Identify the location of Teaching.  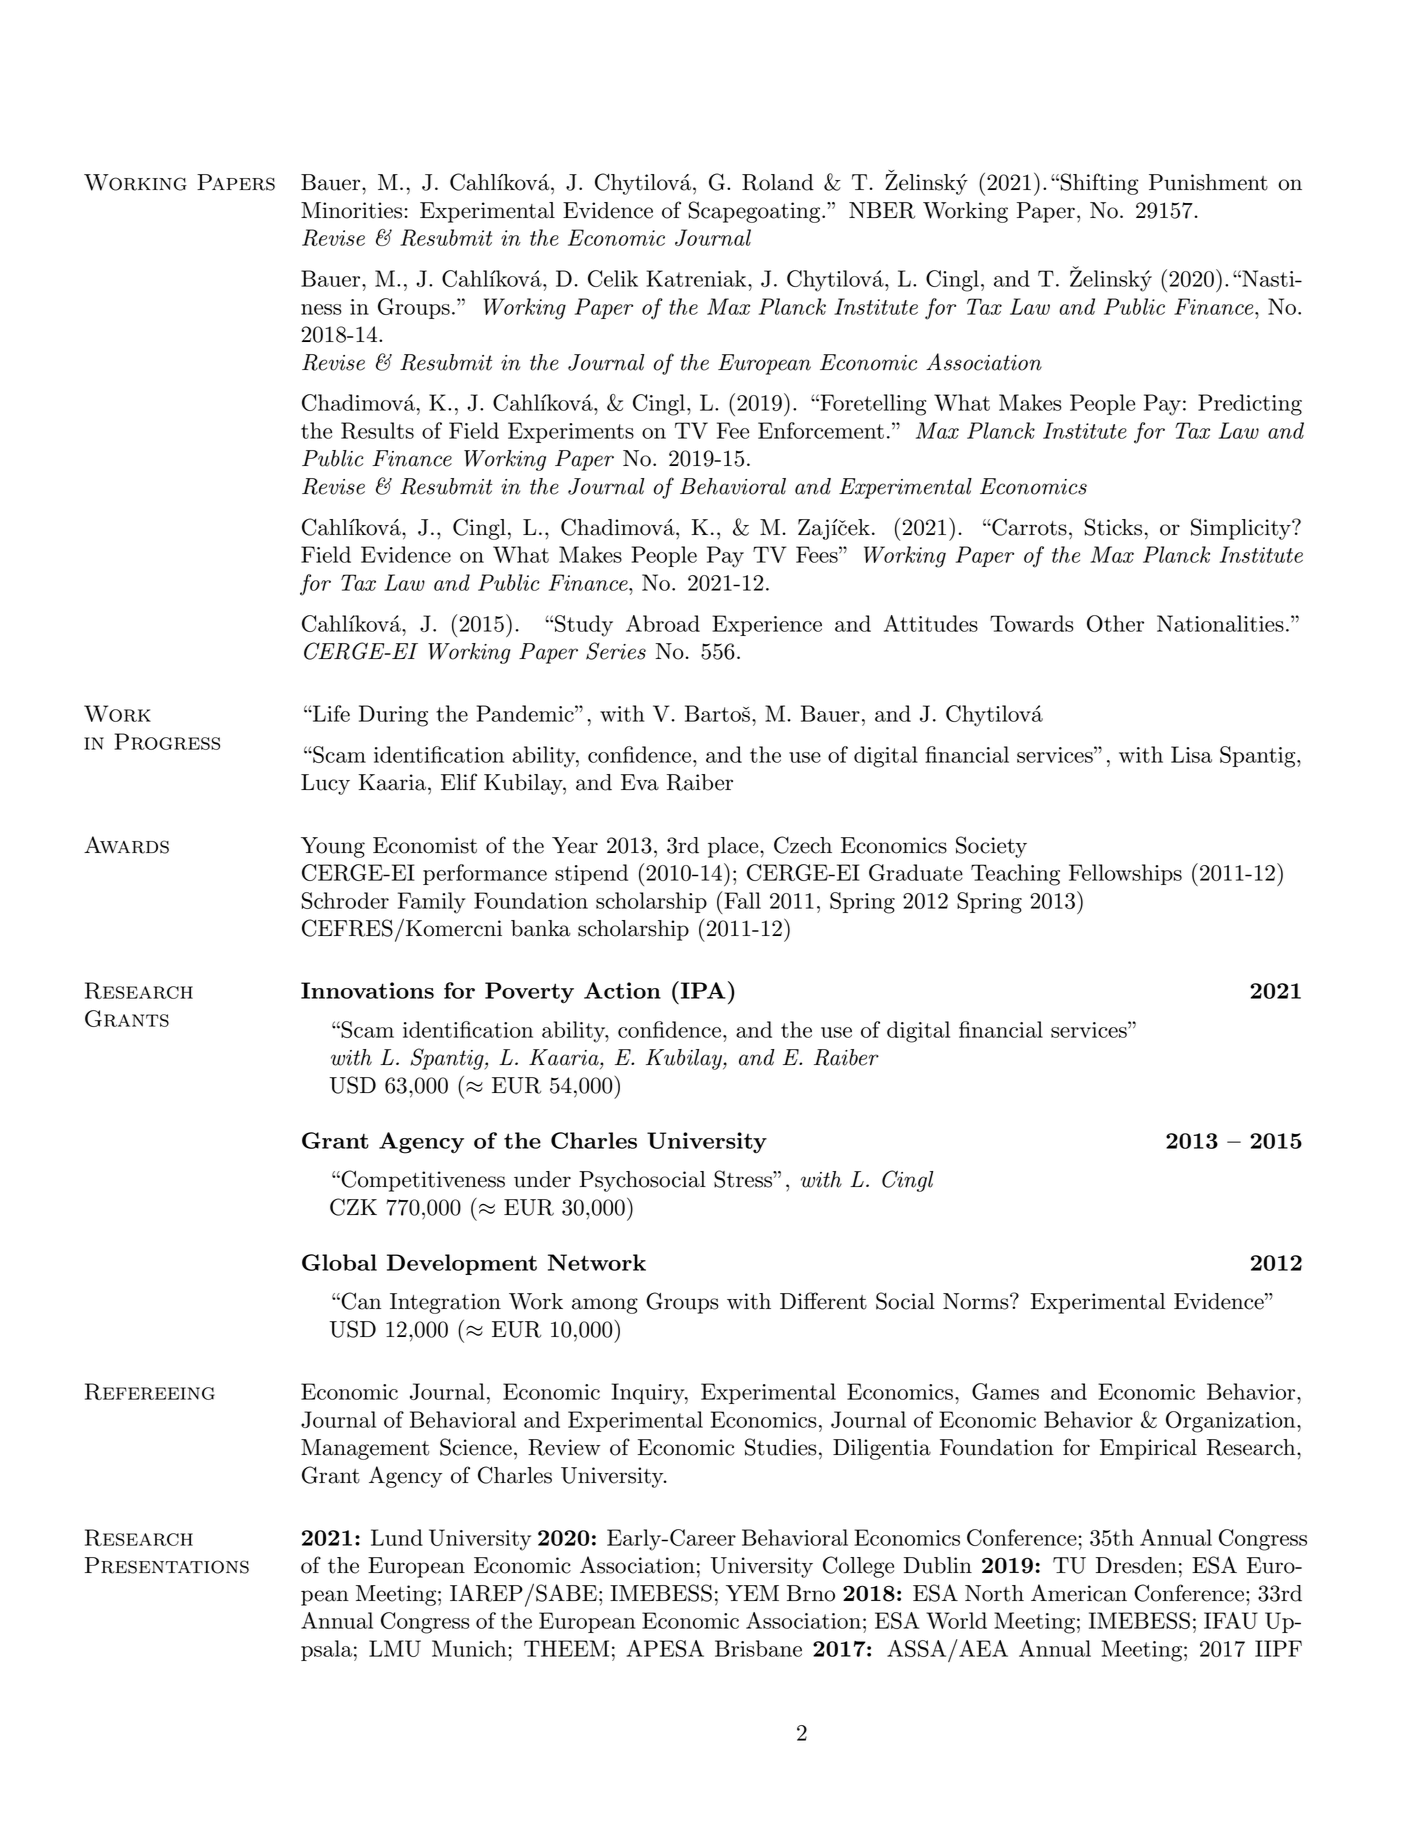
(1015, 875).
